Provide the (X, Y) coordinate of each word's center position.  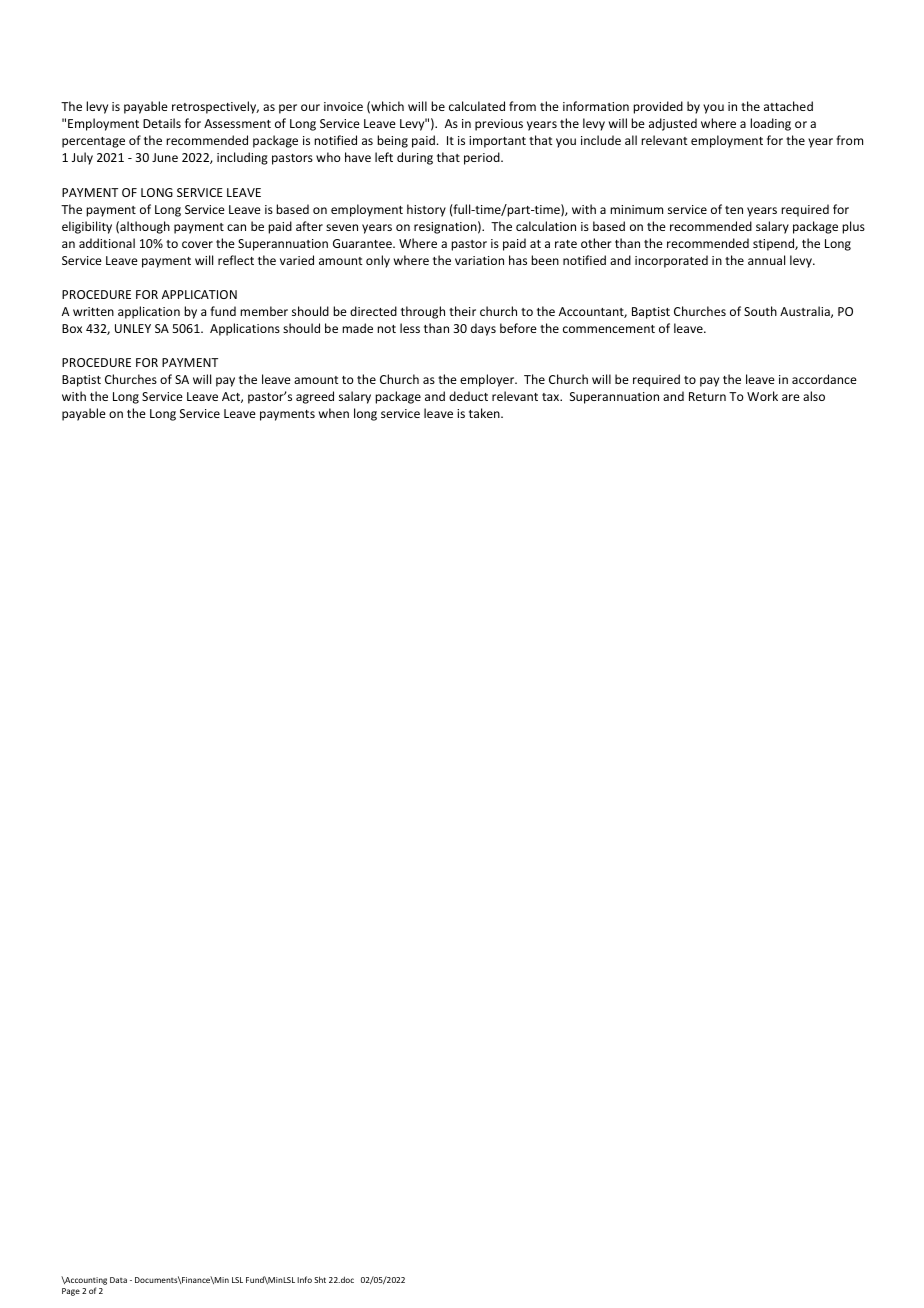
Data (118, 1280)
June (165, 157)
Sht (320, 1279)
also (814, 396)
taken (485, 413)
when (334, 413)
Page (71, 1292)
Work (762, 396)
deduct (468, 396)
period (483, 158)
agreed (315, 397)
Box (72, 328)
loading (770, 124)
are (791, 397)
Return (707, 396)
